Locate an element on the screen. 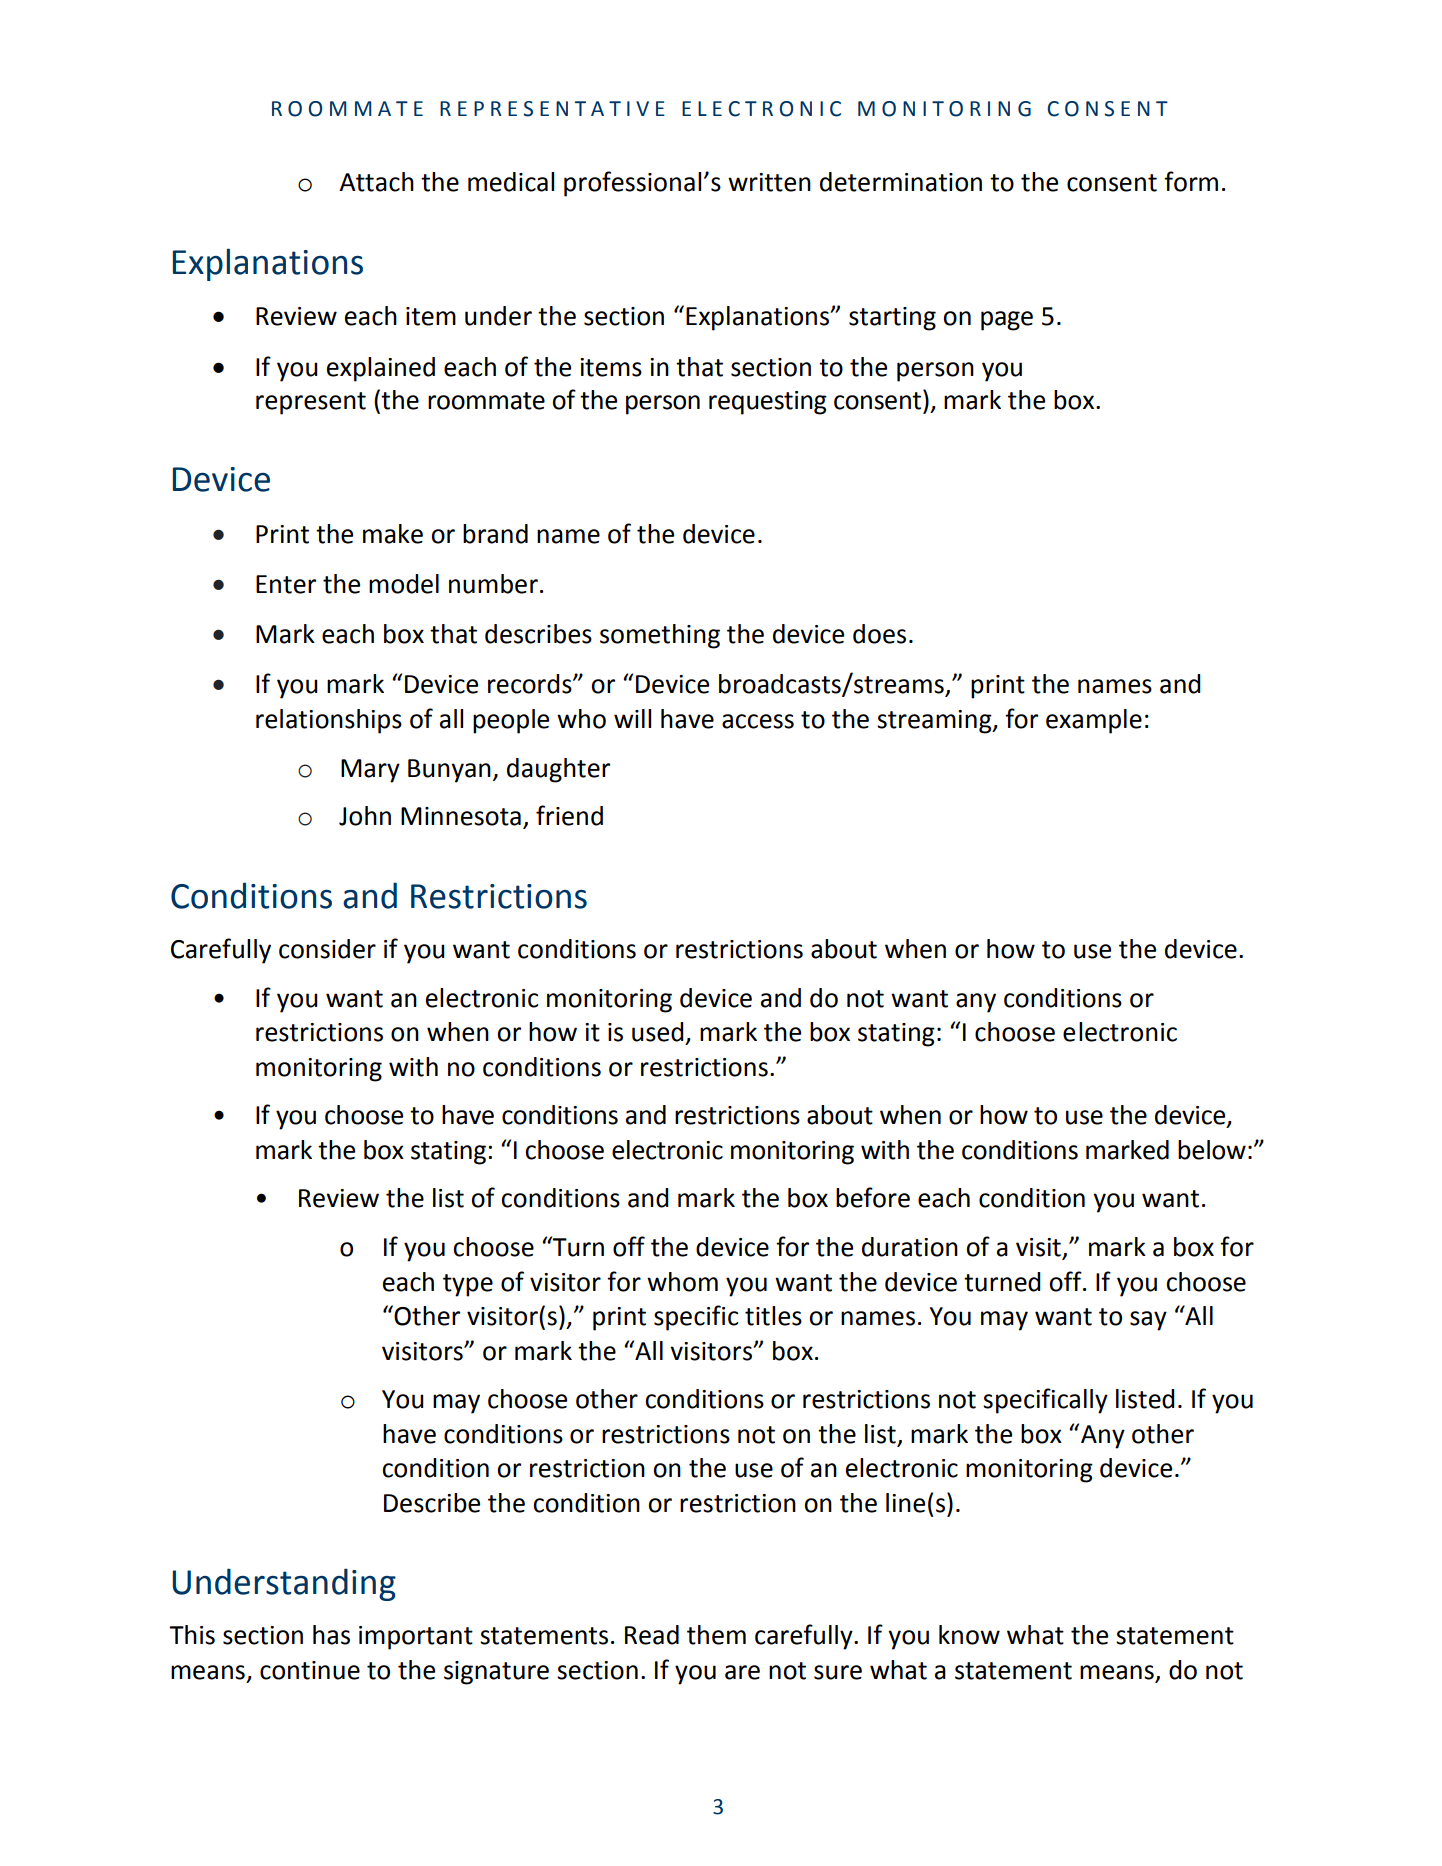 This screenshot has height=1866, width=1442. type is located at coordinates (468, 1285).
